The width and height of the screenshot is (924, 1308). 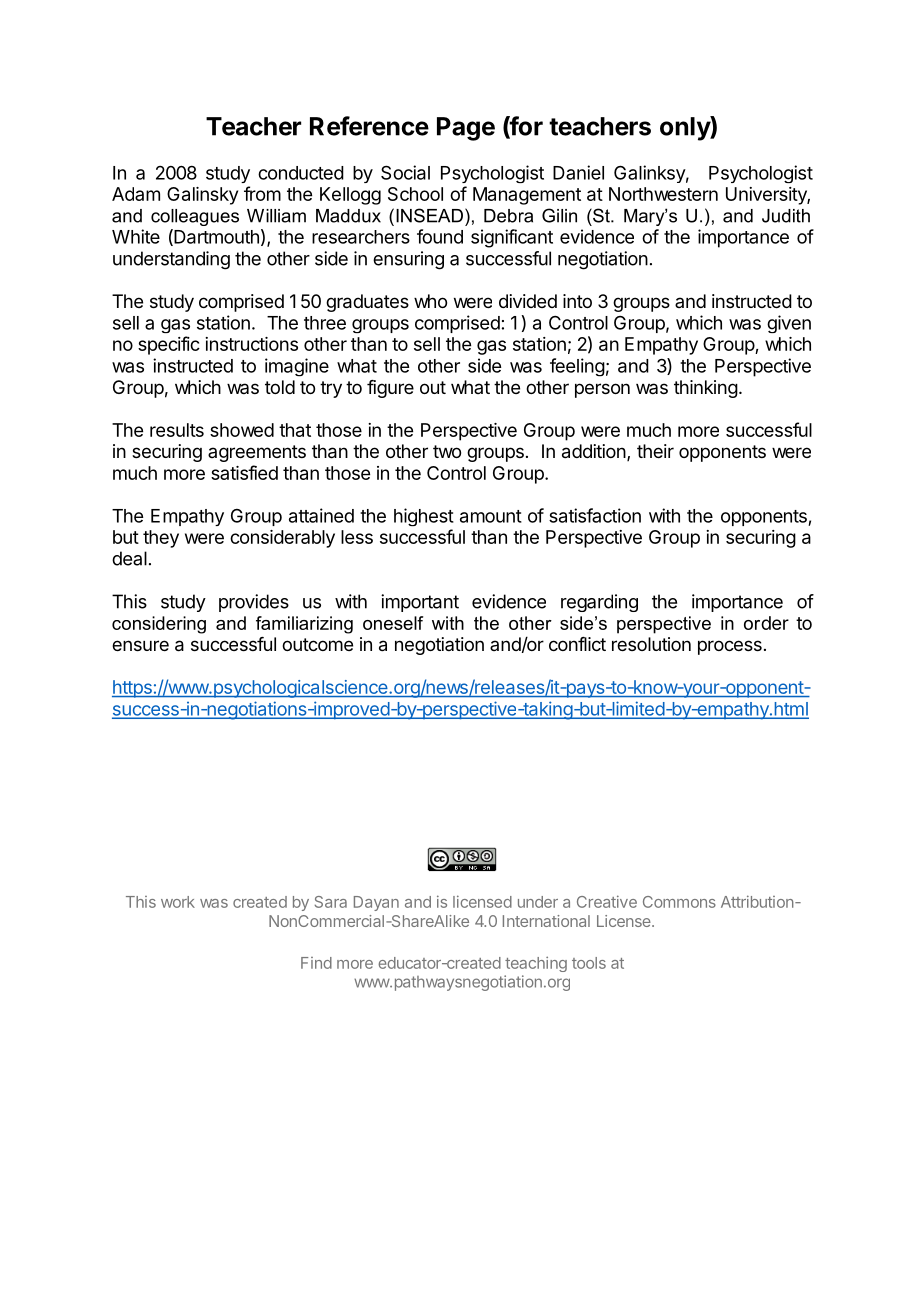 What do you see at coordinates (161, 539) in the screenshot?
I see `they` at bounding box center [161, 539].
